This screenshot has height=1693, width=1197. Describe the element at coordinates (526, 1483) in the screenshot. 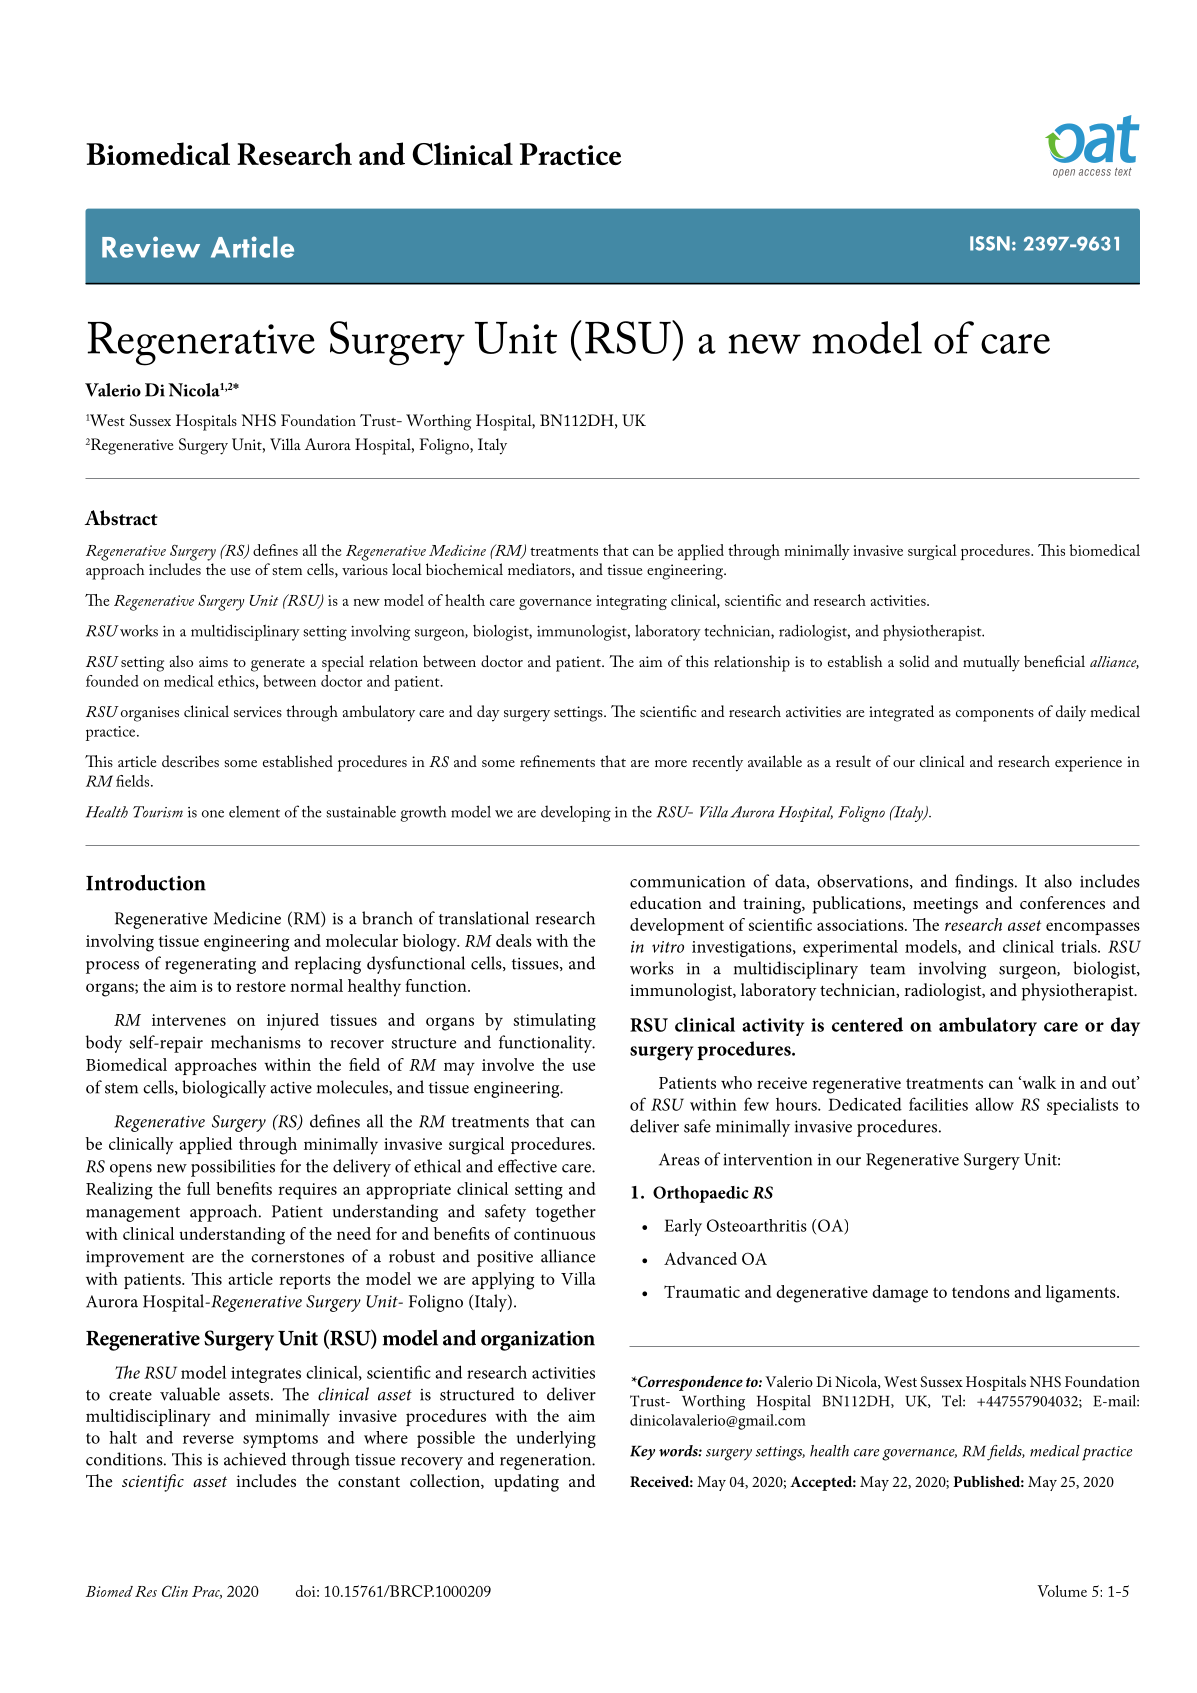

I see `updating` at that location.
